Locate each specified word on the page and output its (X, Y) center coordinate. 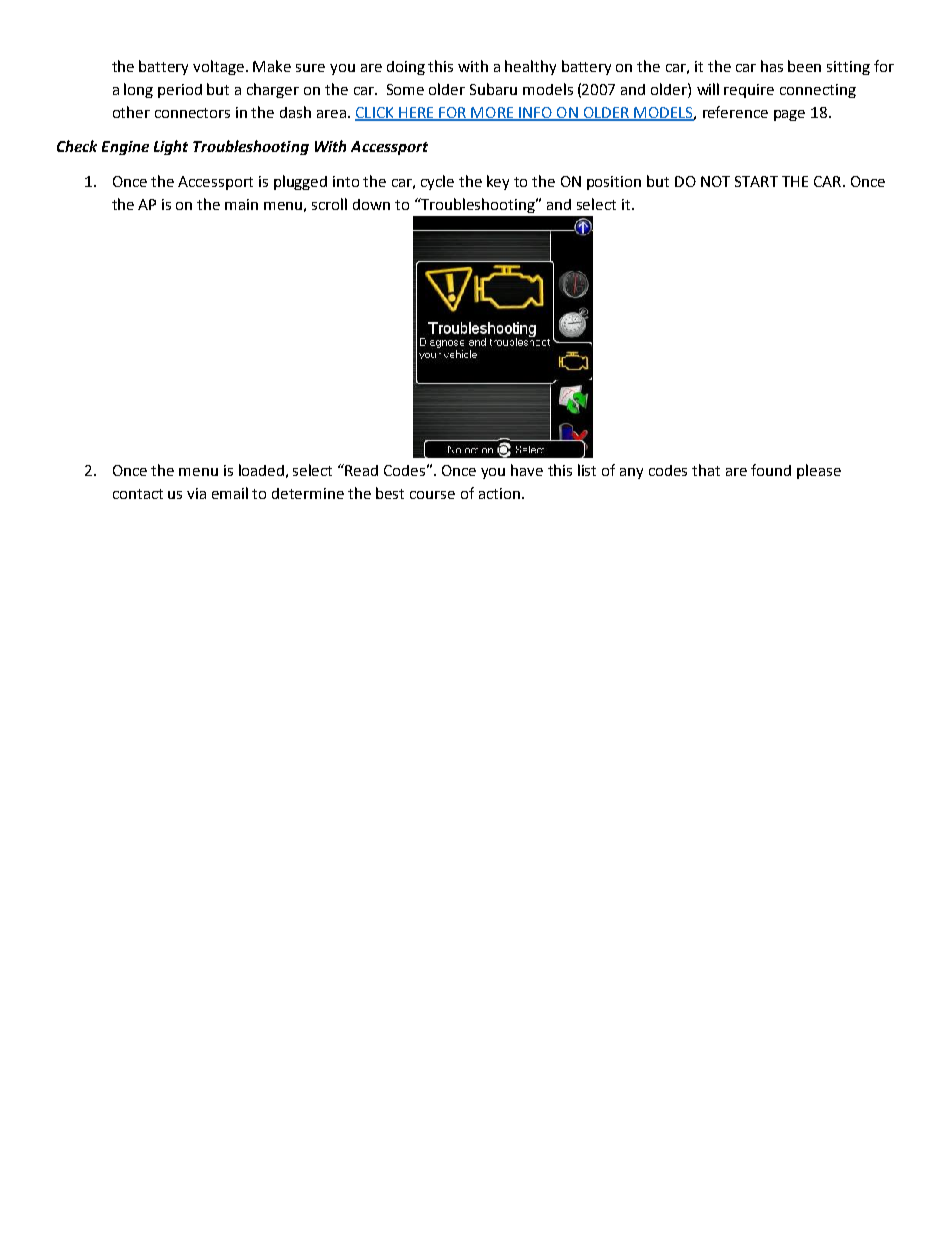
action (499, 493)
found (771, 470)
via (196, 493)
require (749, 91)
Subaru (493, 89)
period (180, 91)
